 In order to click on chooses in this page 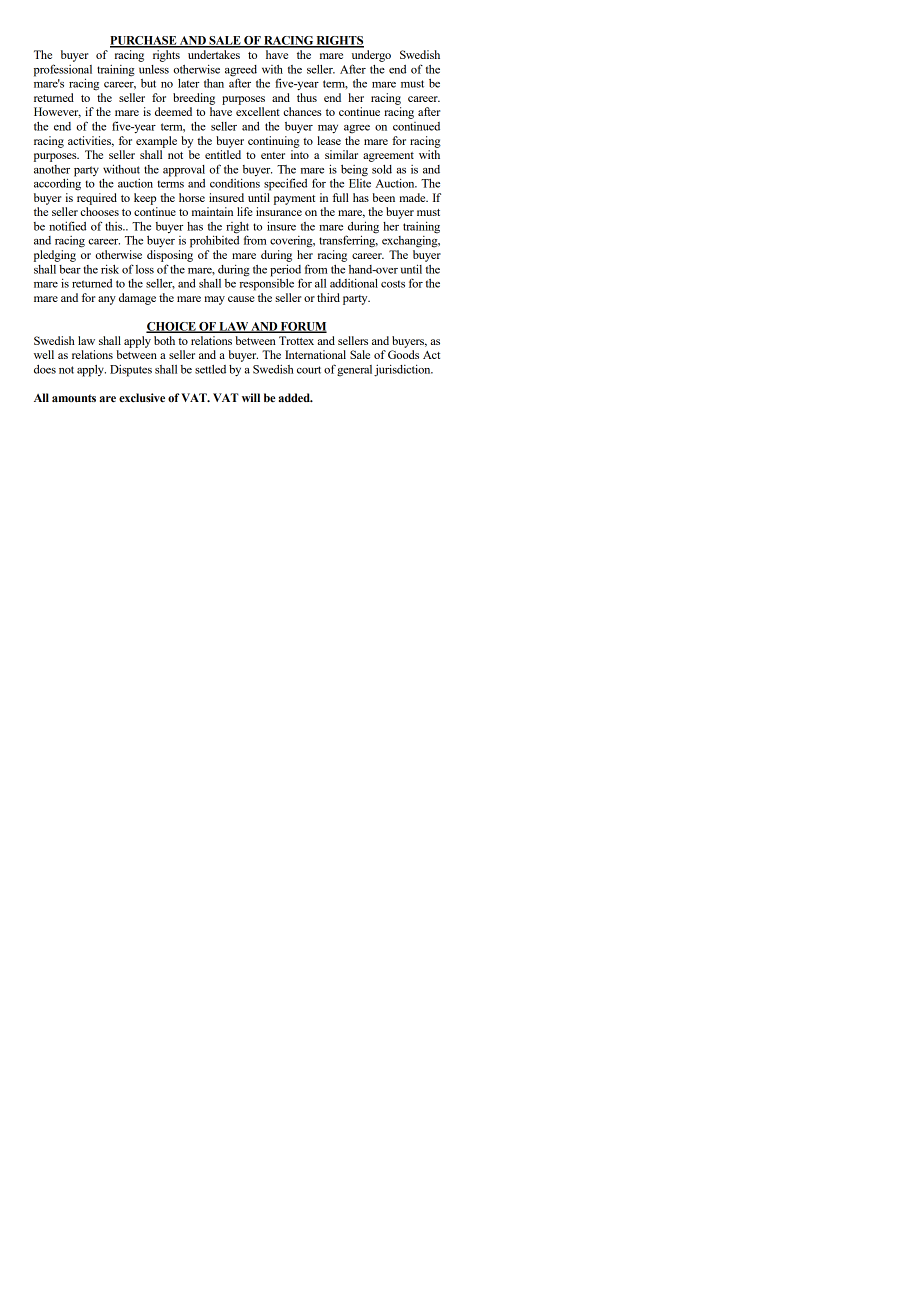, I will do `click(99, 211)`.
